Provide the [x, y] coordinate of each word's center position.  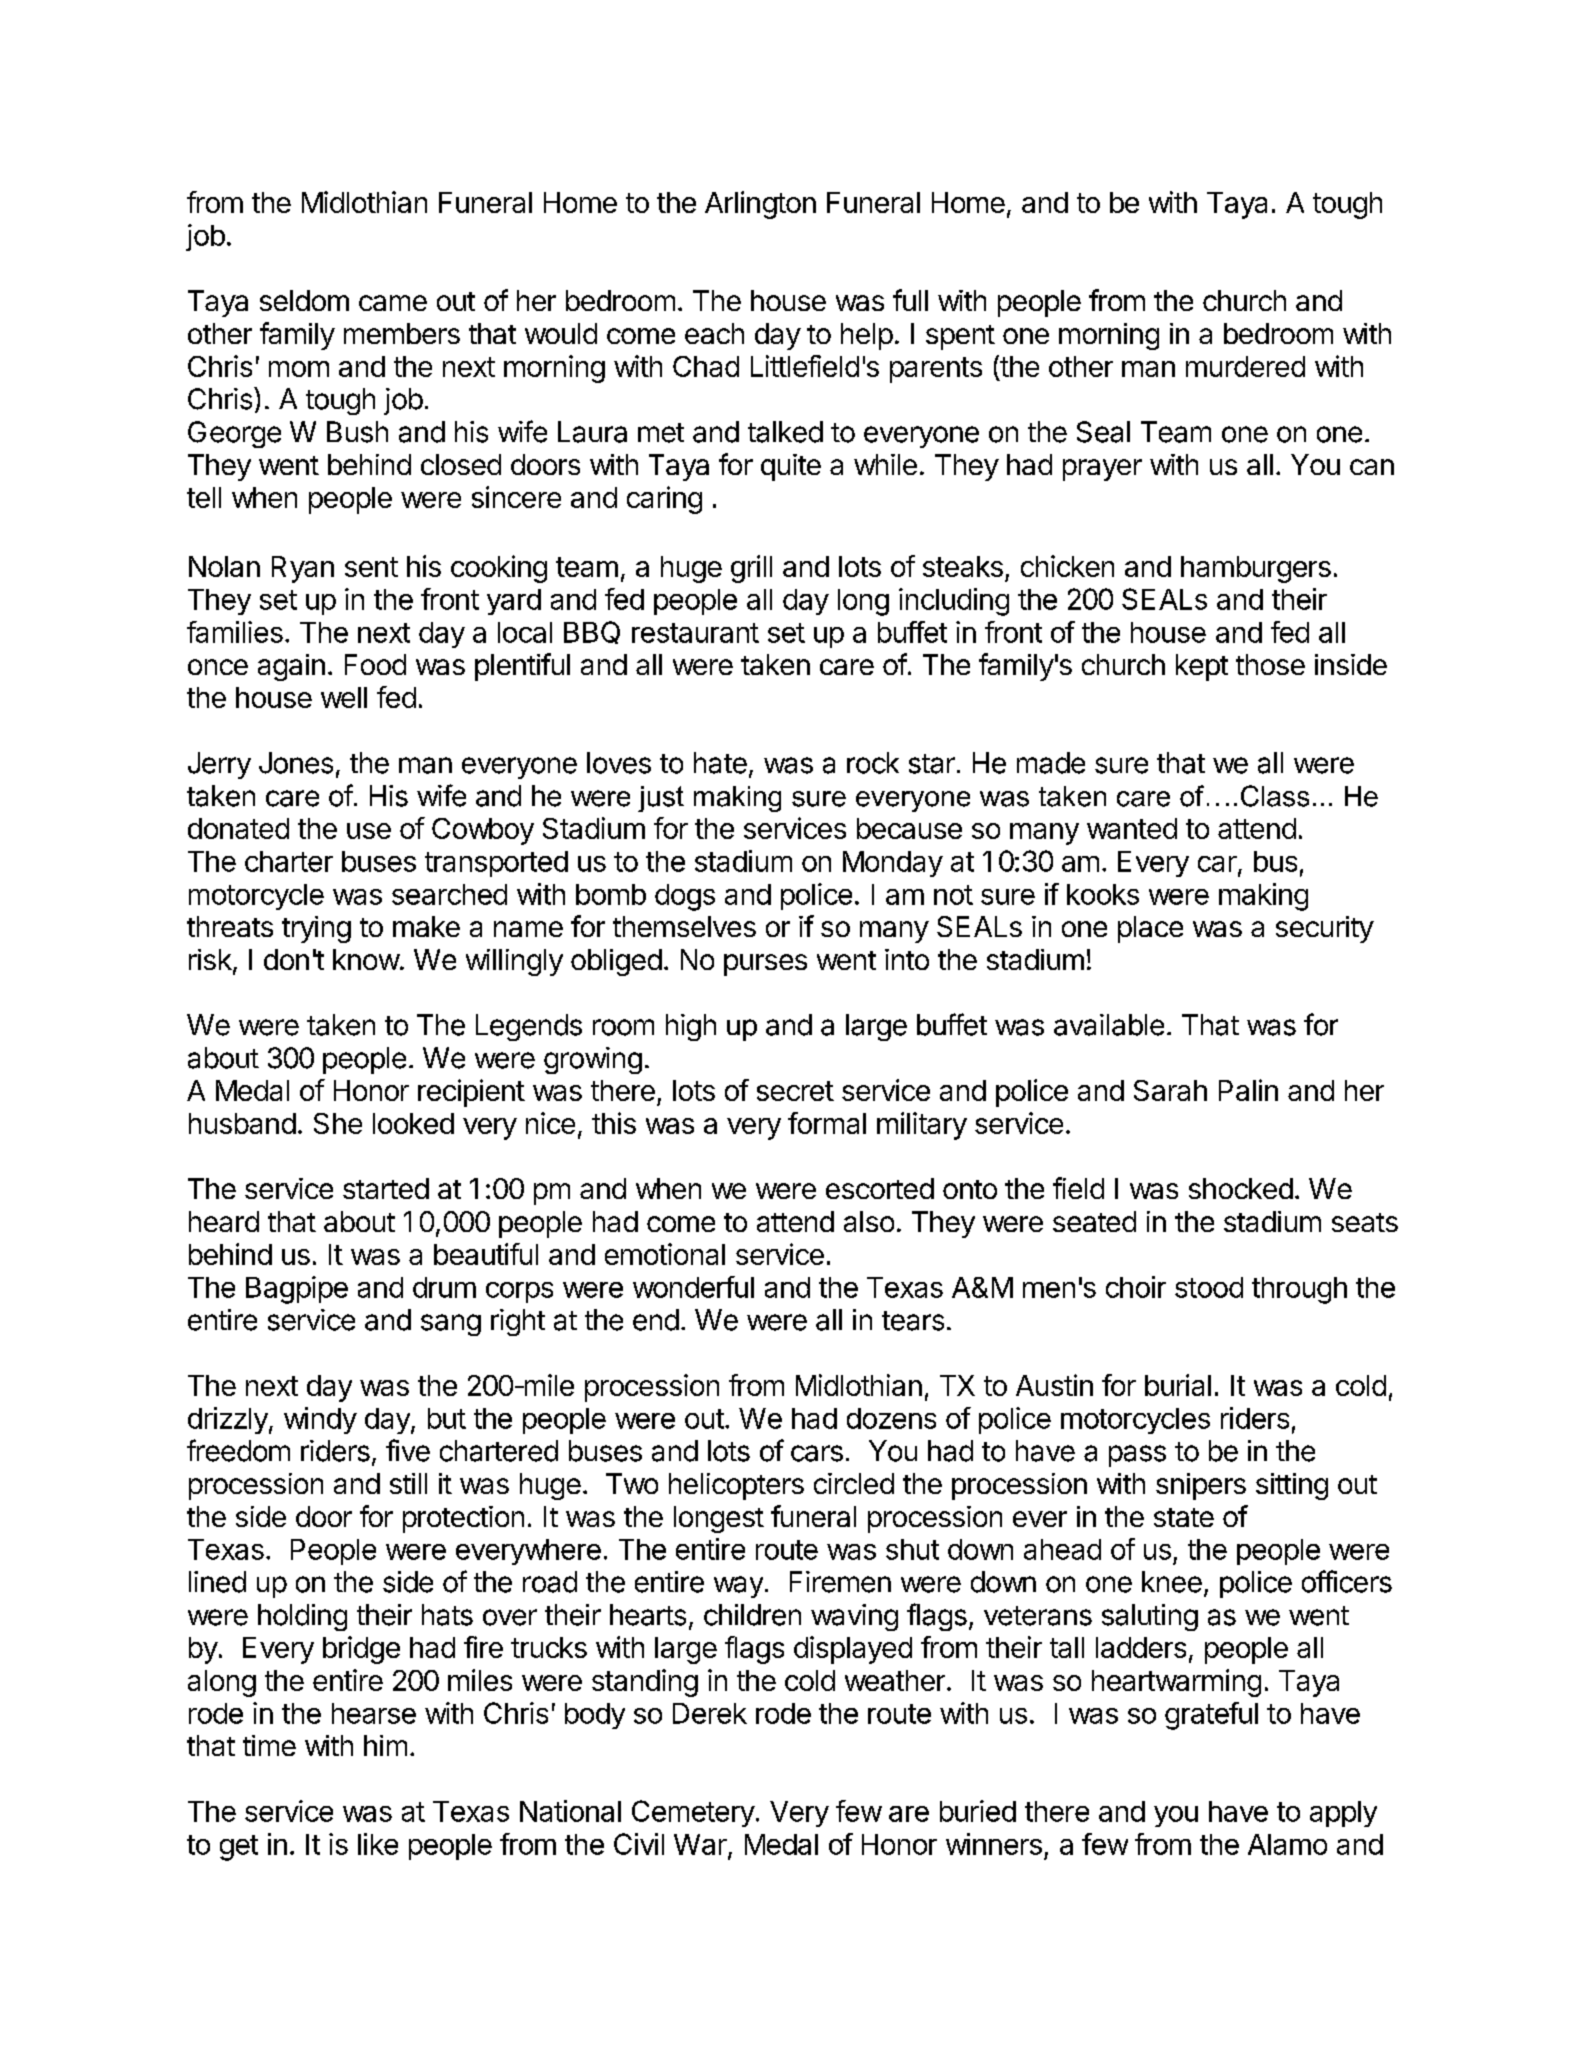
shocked [1241, 1188]
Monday [893, 864]
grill [751, 569]
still [408, 1483]
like [378, 1844]
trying [316, 929]
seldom [304, 300]
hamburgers [1256, 569]
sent [371, 567]
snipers [1201, 1486]
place [1150, 929]
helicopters [736, 1486]
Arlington [760, 205]
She [338, 1123]
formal [827, 1123]
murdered [1245, 366]
